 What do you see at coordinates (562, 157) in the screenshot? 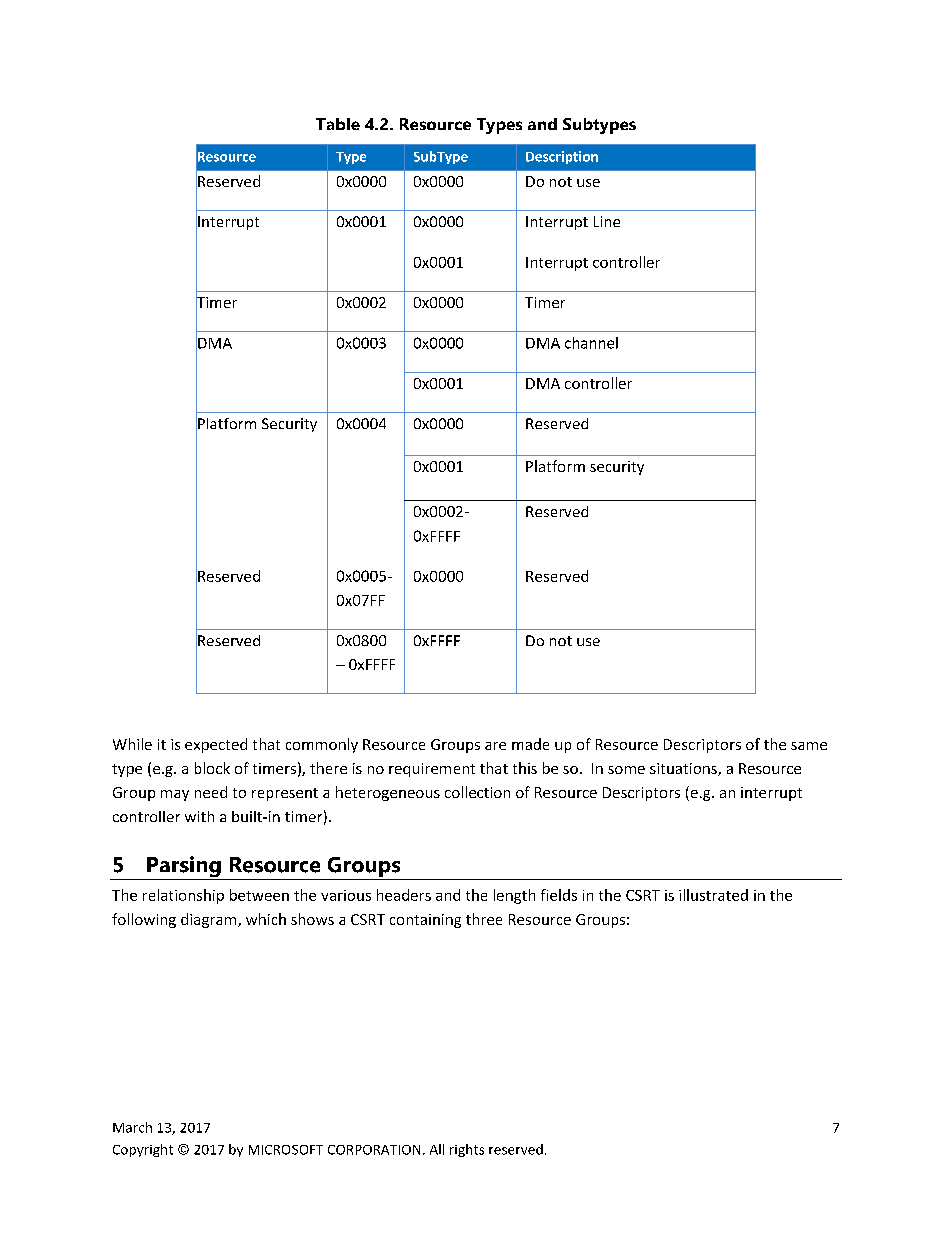
I see `Description` at bounding box center [562, 157].
